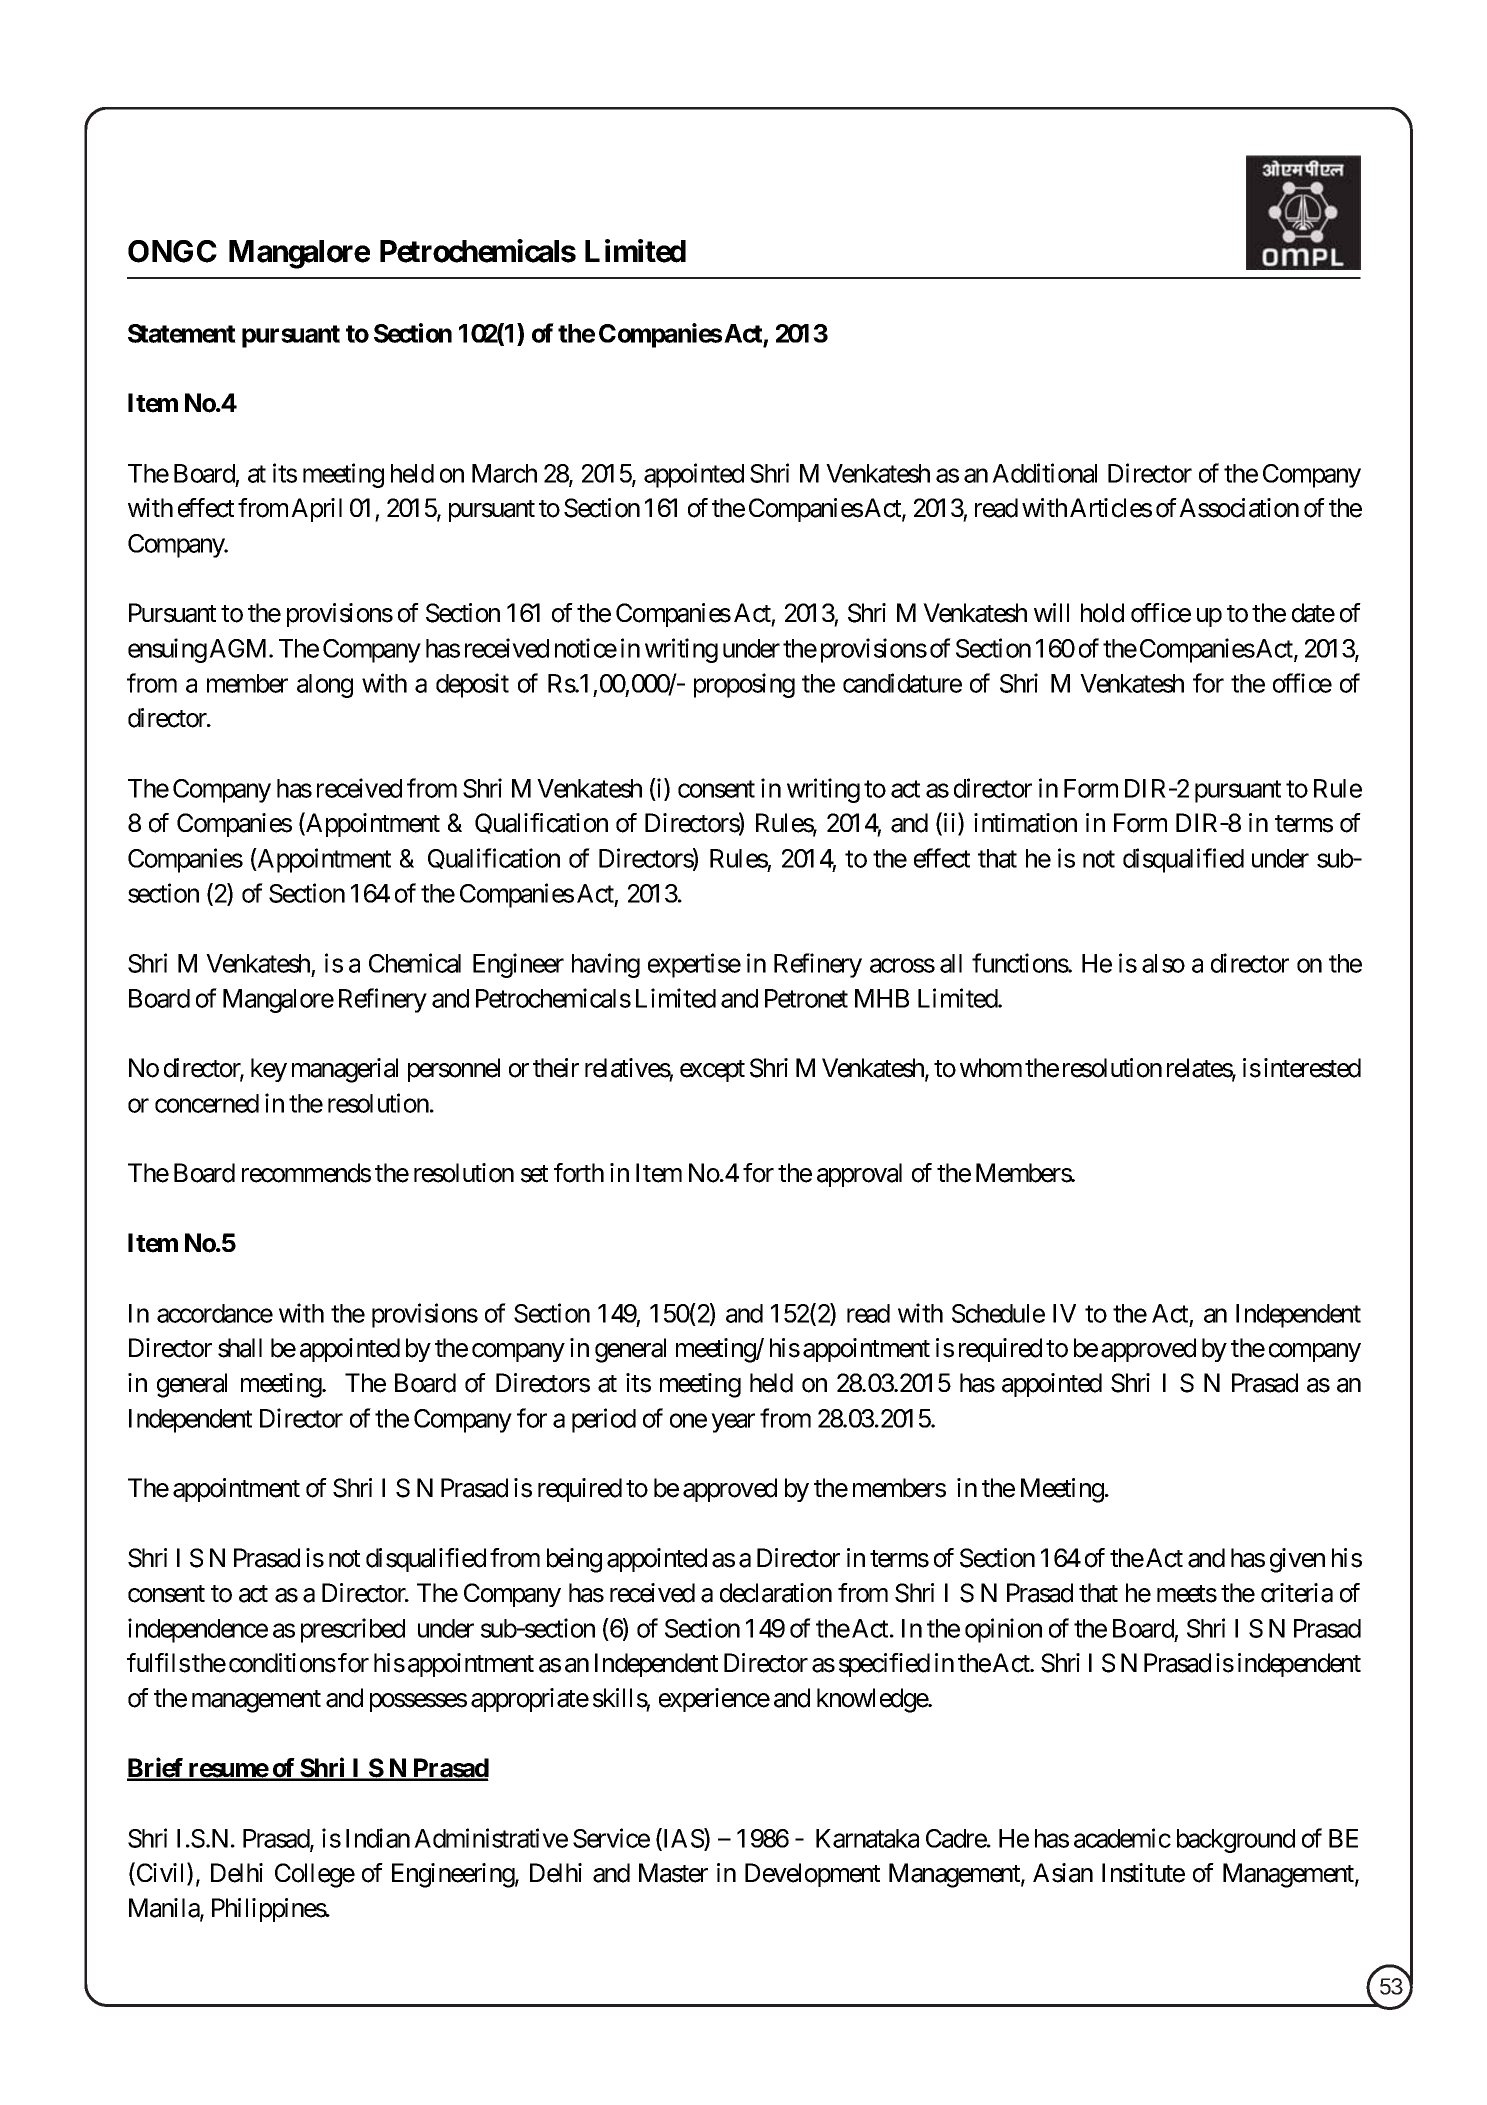 The height and width of the screenshot is (2105, 1487). Describe the element at coordinates (353, 1630) in the screenshot. I see `prescribed` at that location.
